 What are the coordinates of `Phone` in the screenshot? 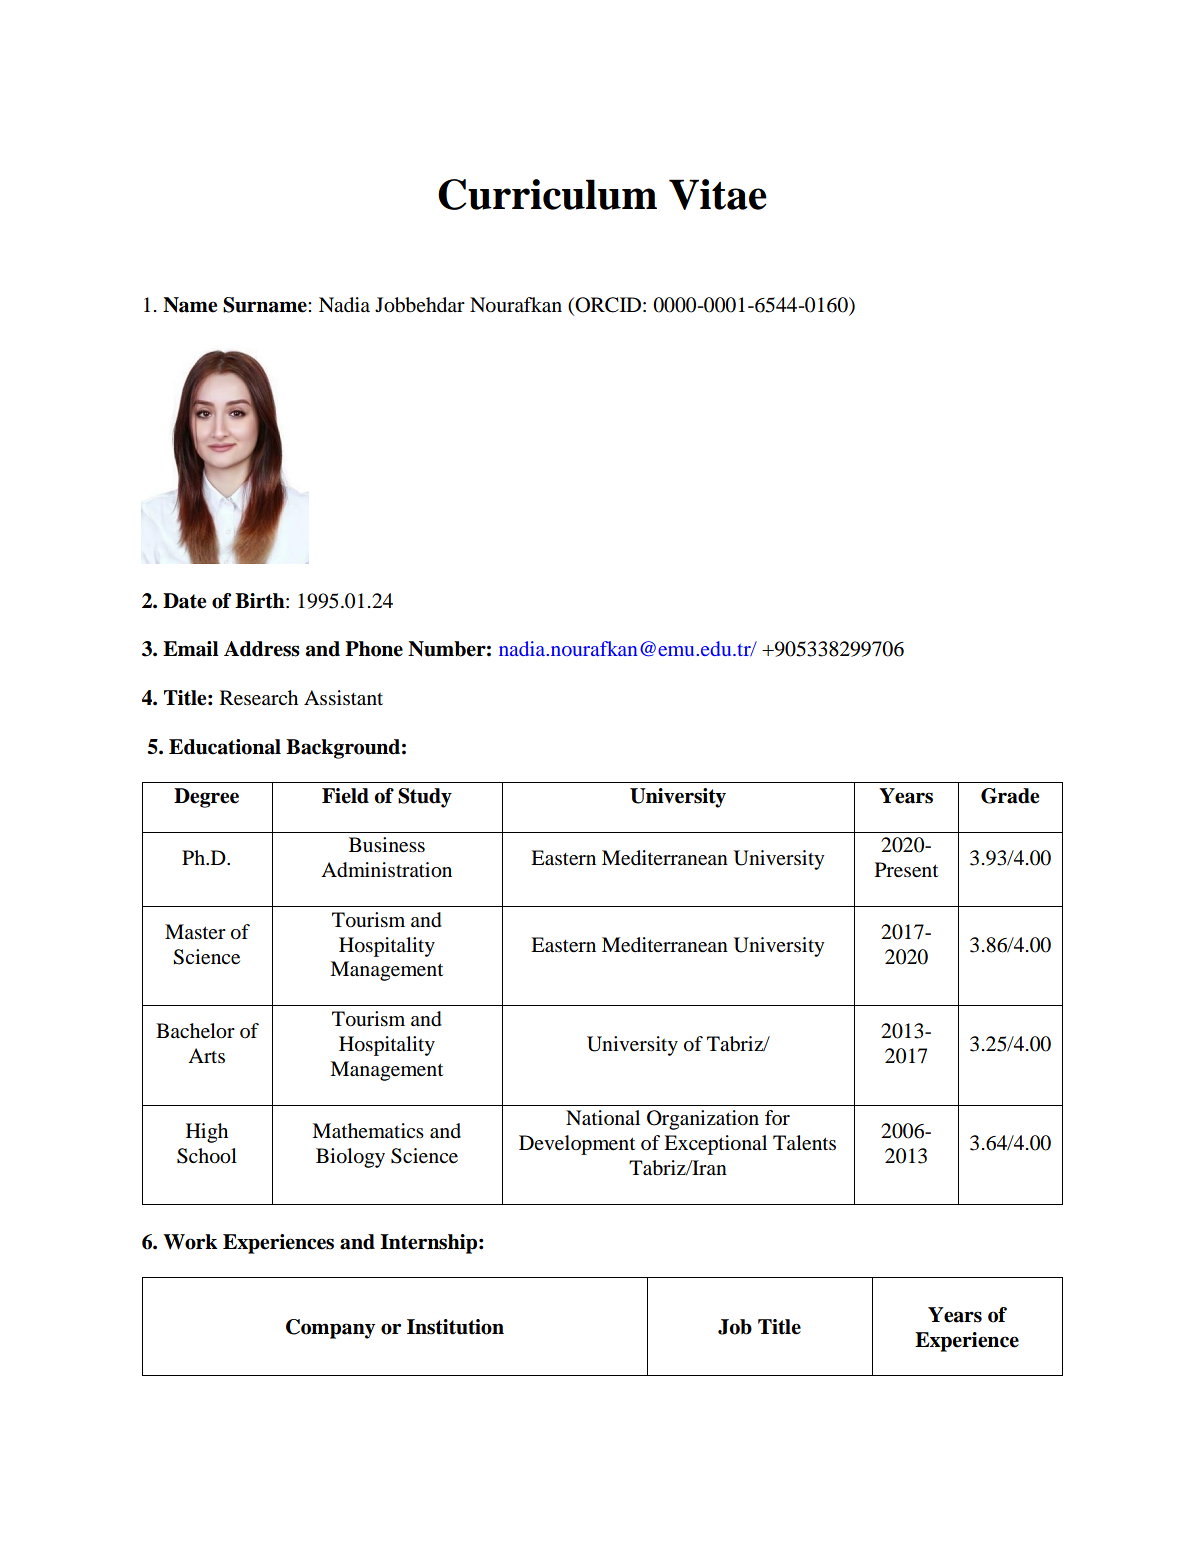 It's located at (374, 649).
